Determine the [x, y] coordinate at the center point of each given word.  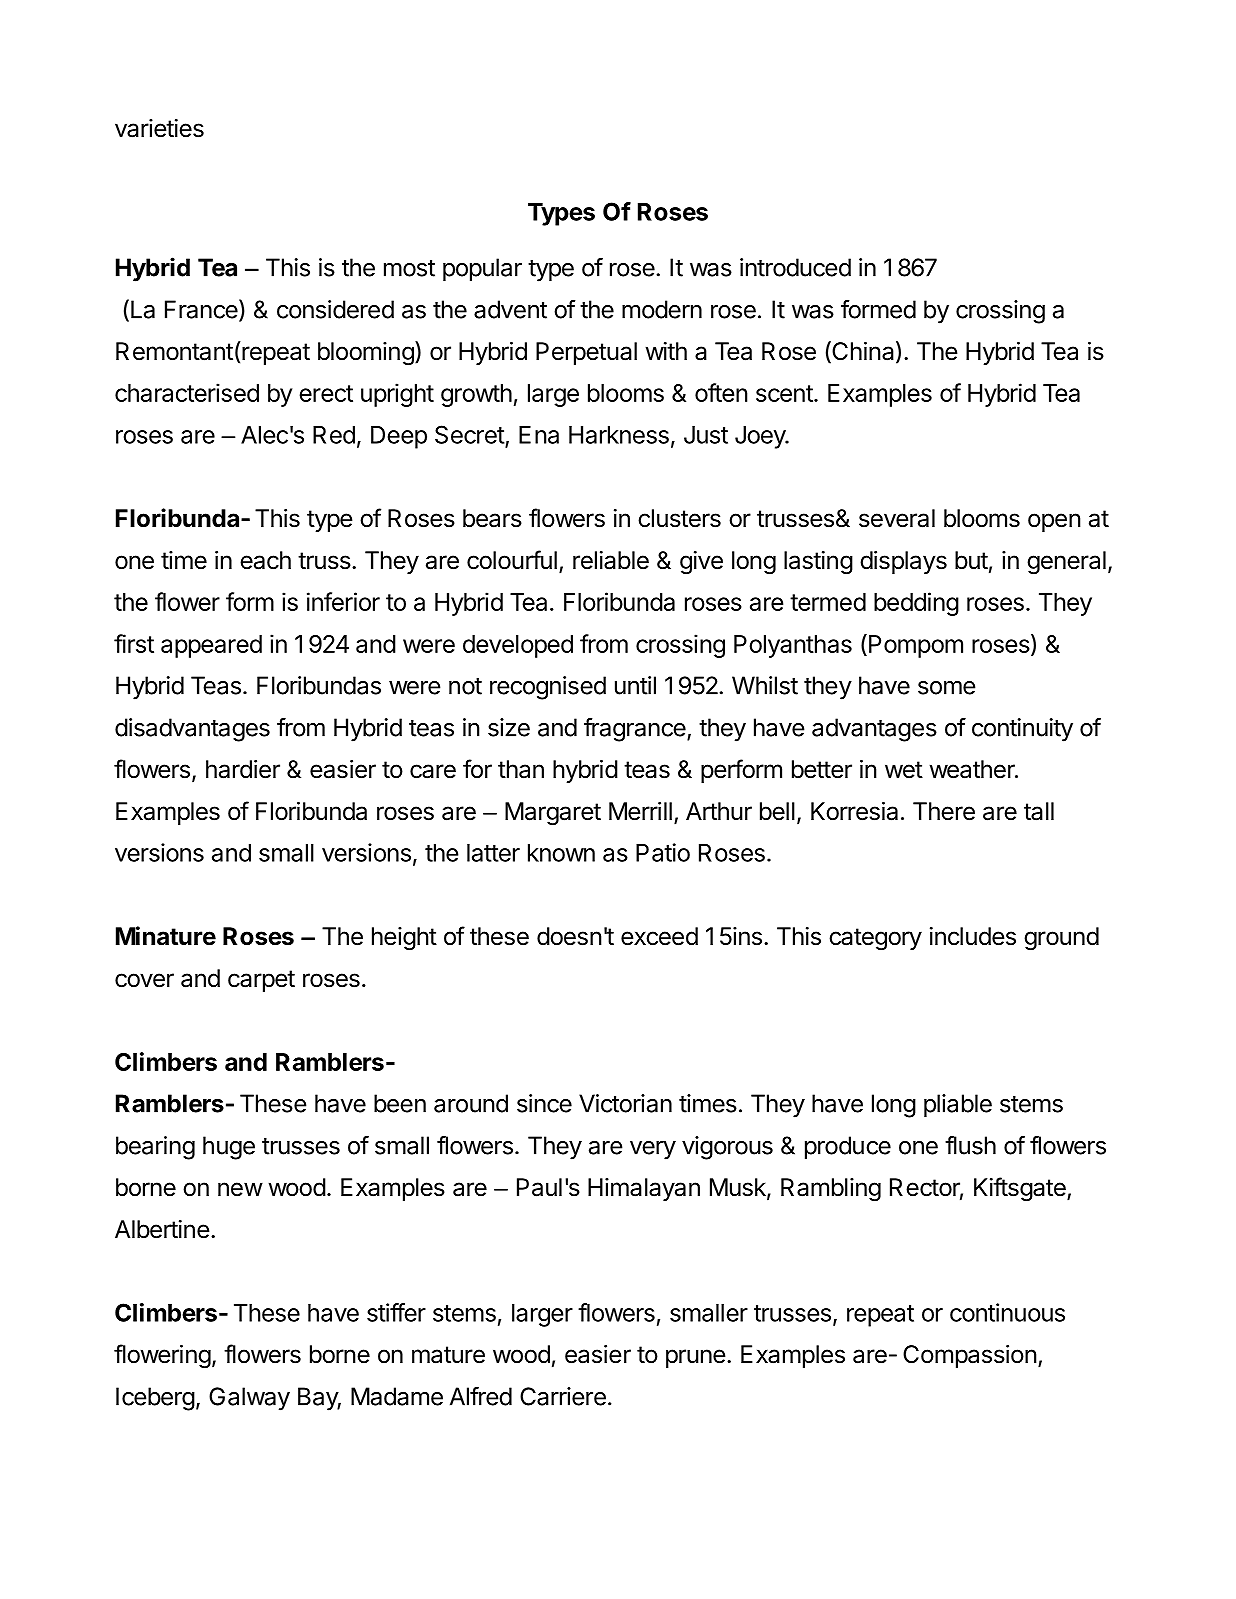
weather [973, 769]
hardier [243, 769]
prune [696, 1358]
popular [482, 270]
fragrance [636, 730]
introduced [795, 267]
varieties [159, 128]
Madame [397, 1396]
